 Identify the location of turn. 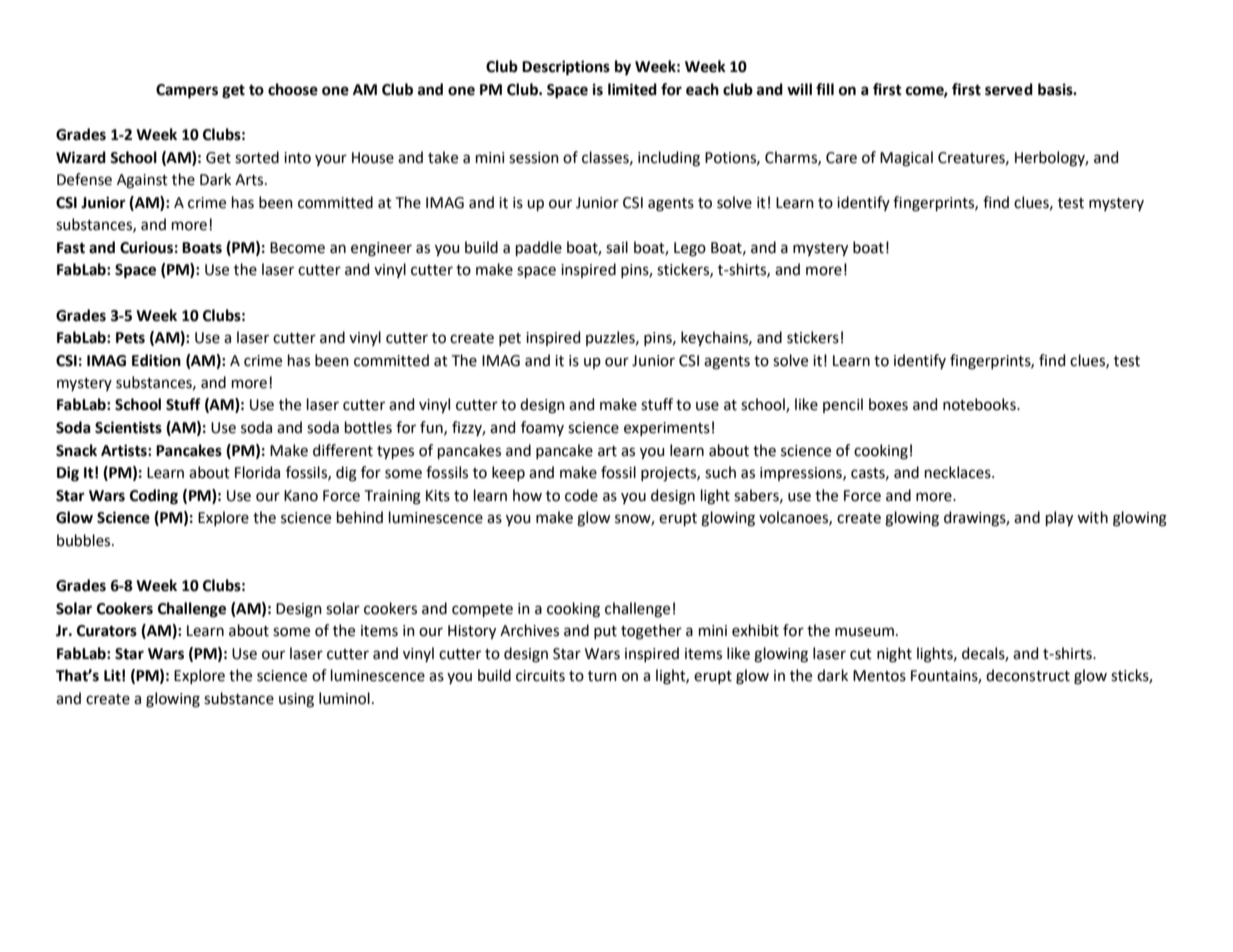
(602, 676).
